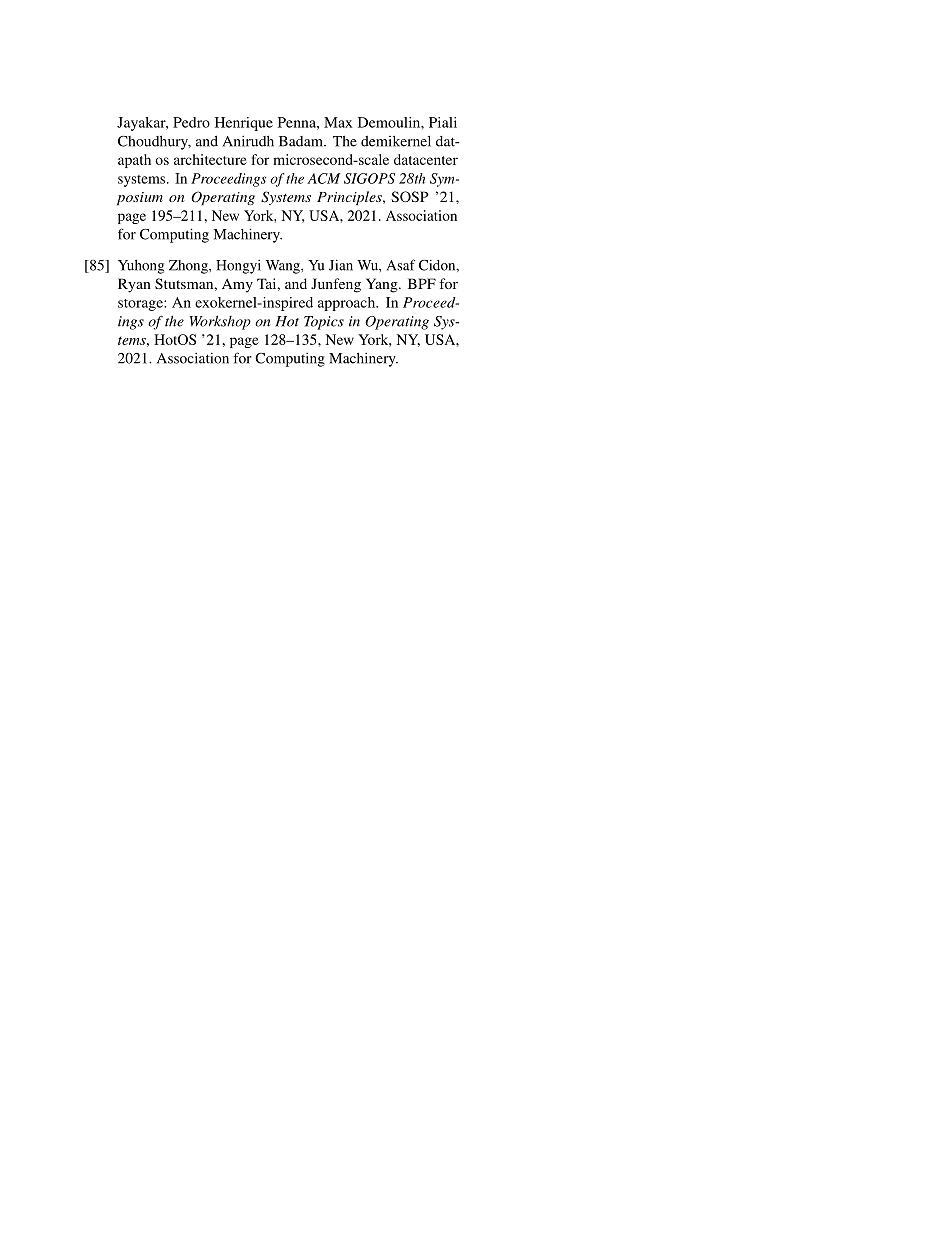 The height and width of the document is (1233, 952). I want to click on Pedro, so click(191, 122).
